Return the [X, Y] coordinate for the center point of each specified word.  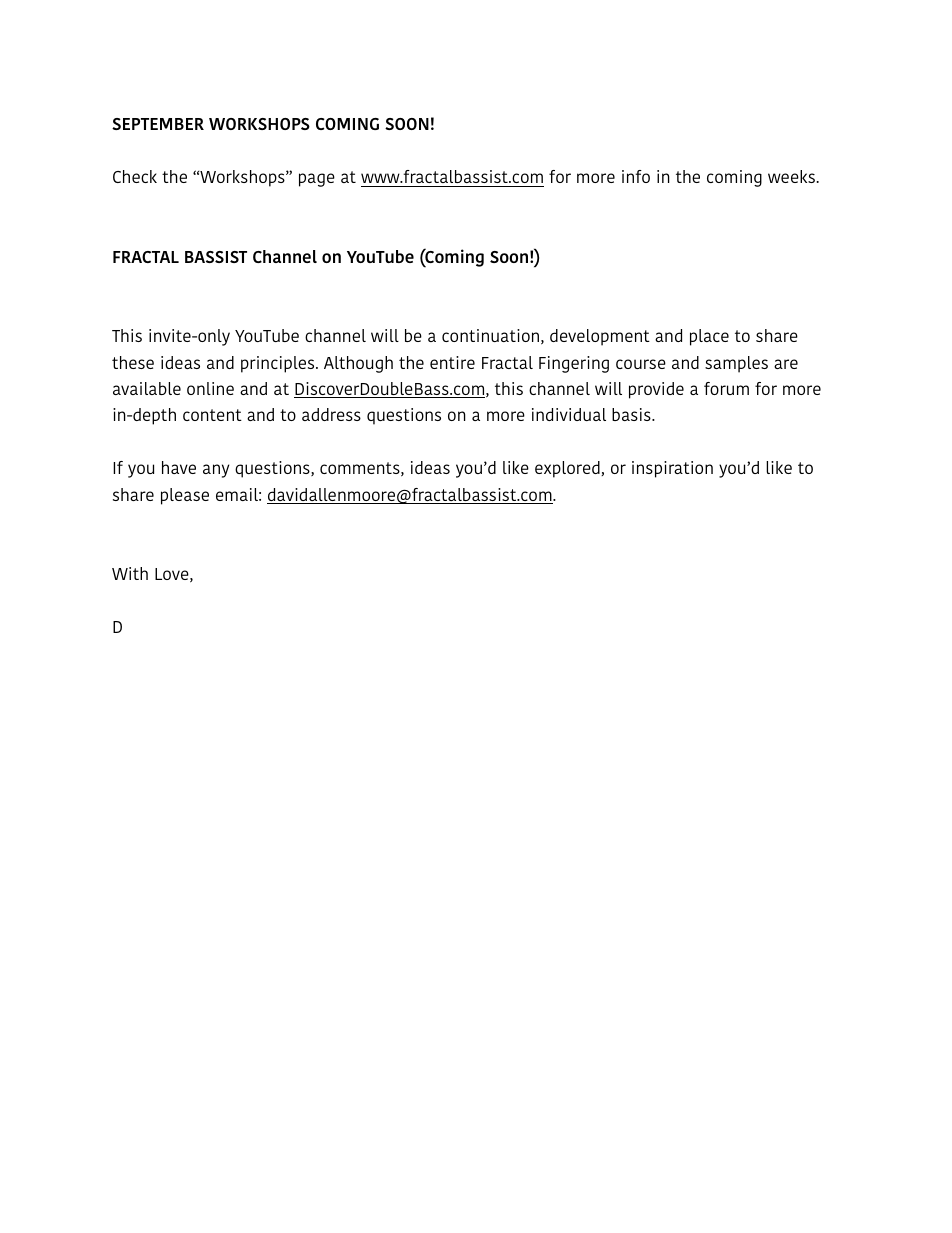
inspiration [672, 469]
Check [135, 176]
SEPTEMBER [158, 124]
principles [279, 364]
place [709, 337]
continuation [490, 335]
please [185, 496]
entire [452, 362]
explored [568, 469]
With [130, 573]
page [317, 180]
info [636, 176]
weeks [792, 176]
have [179, 467]
